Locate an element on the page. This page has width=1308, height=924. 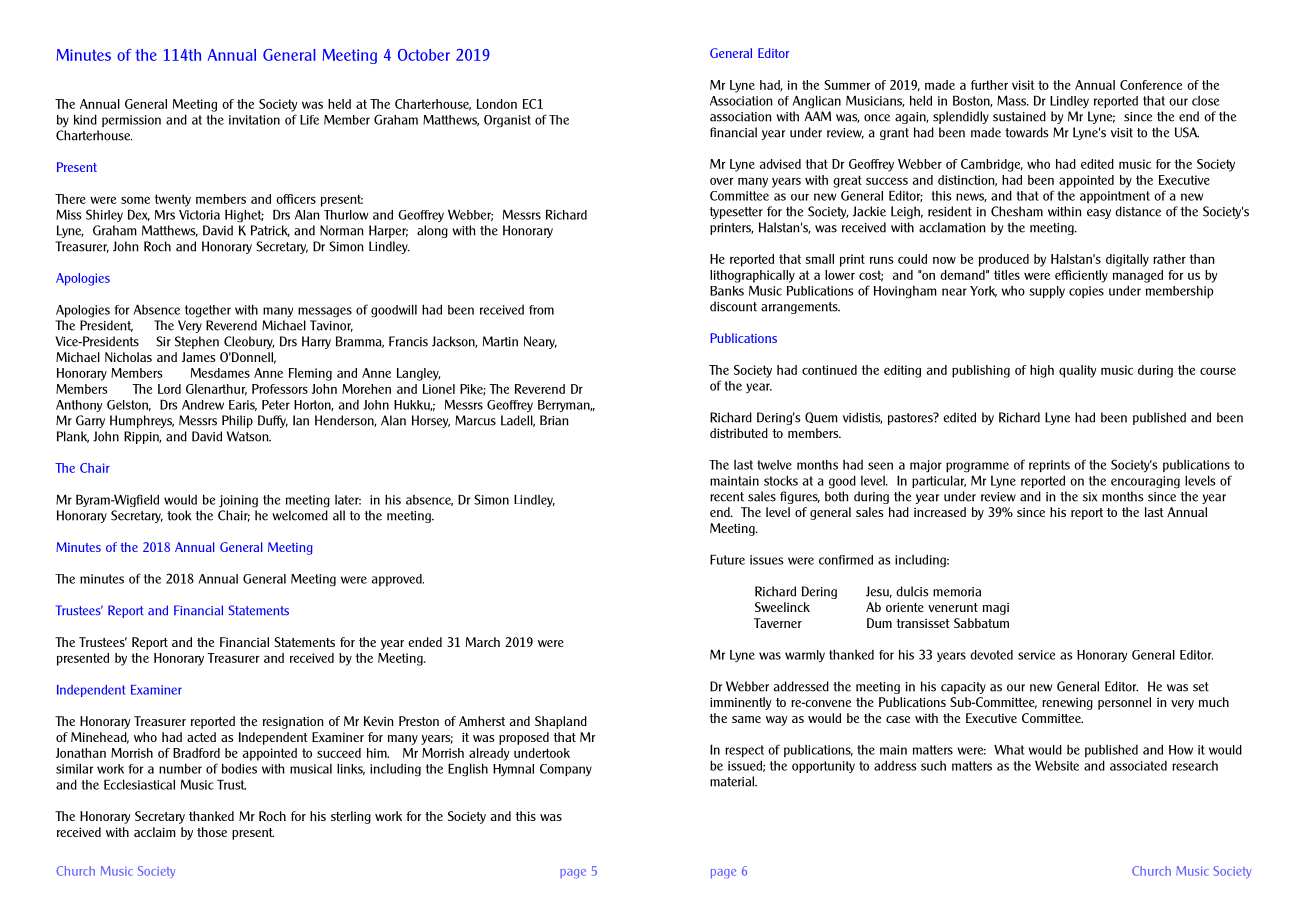
those is located at coordinates (212, 832).
